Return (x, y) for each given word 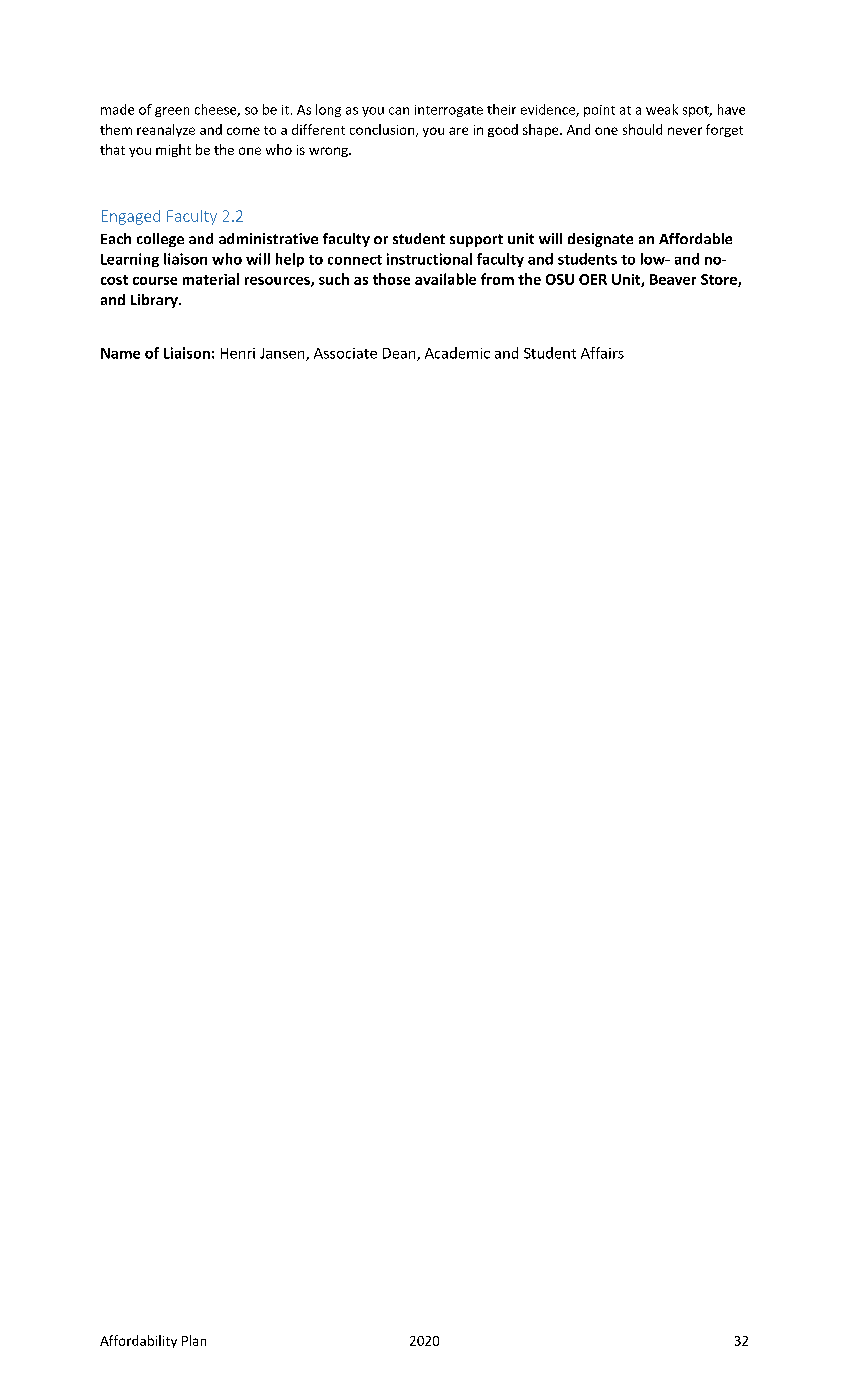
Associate (345, 353)
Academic (457, 353)
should (642, 129)
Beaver (673, 279)
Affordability (138, 1341)
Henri (238, 353)
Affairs (602, 353)
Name (120, 353)
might (173, 150)
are (458, 131)
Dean (400, 354)
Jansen (283, 354)
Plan (194, 1340)
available (445, 279)
